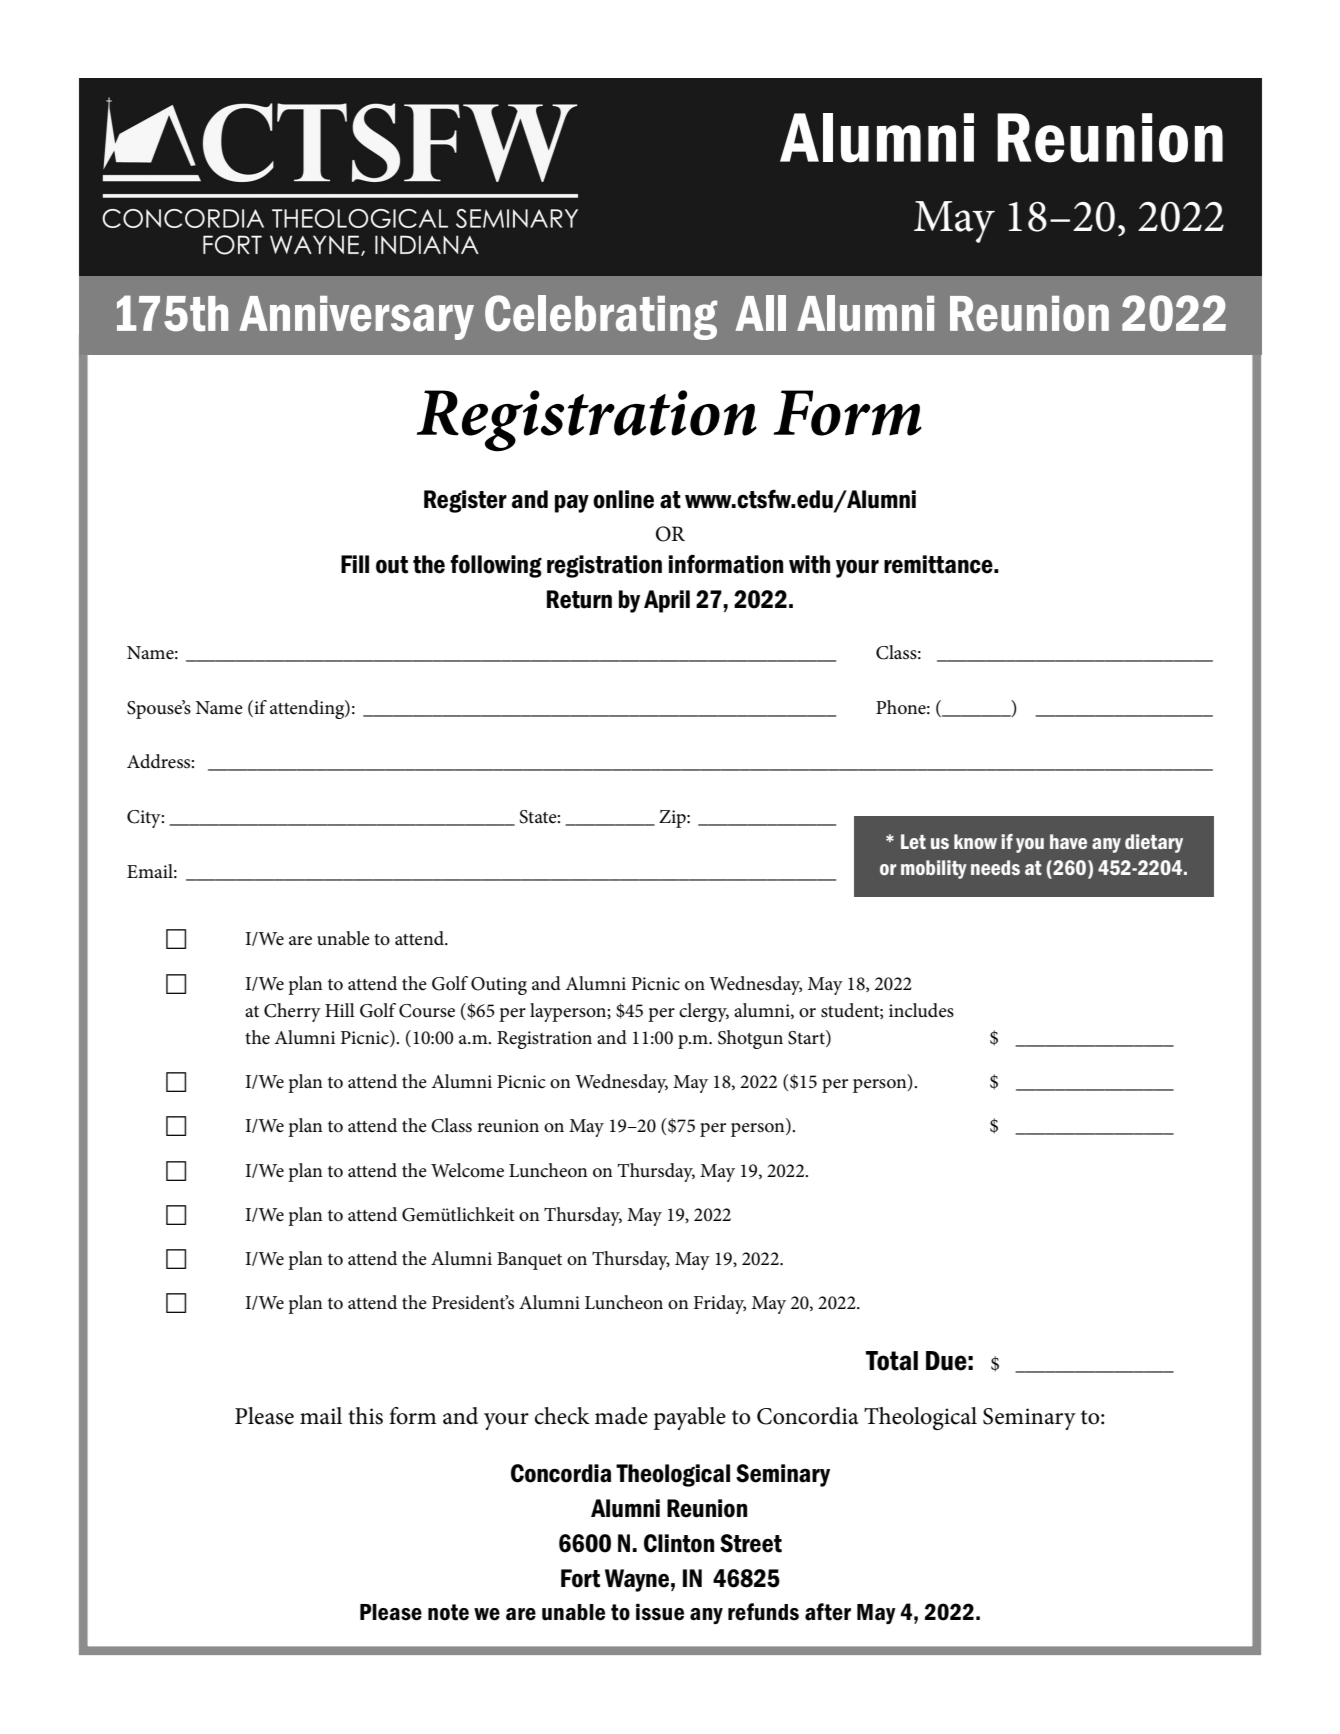 This screenshot has height=1734, width=1340. Describe the element at coordinates (913, 841) in the screenshot. I see `Let` at that location.
